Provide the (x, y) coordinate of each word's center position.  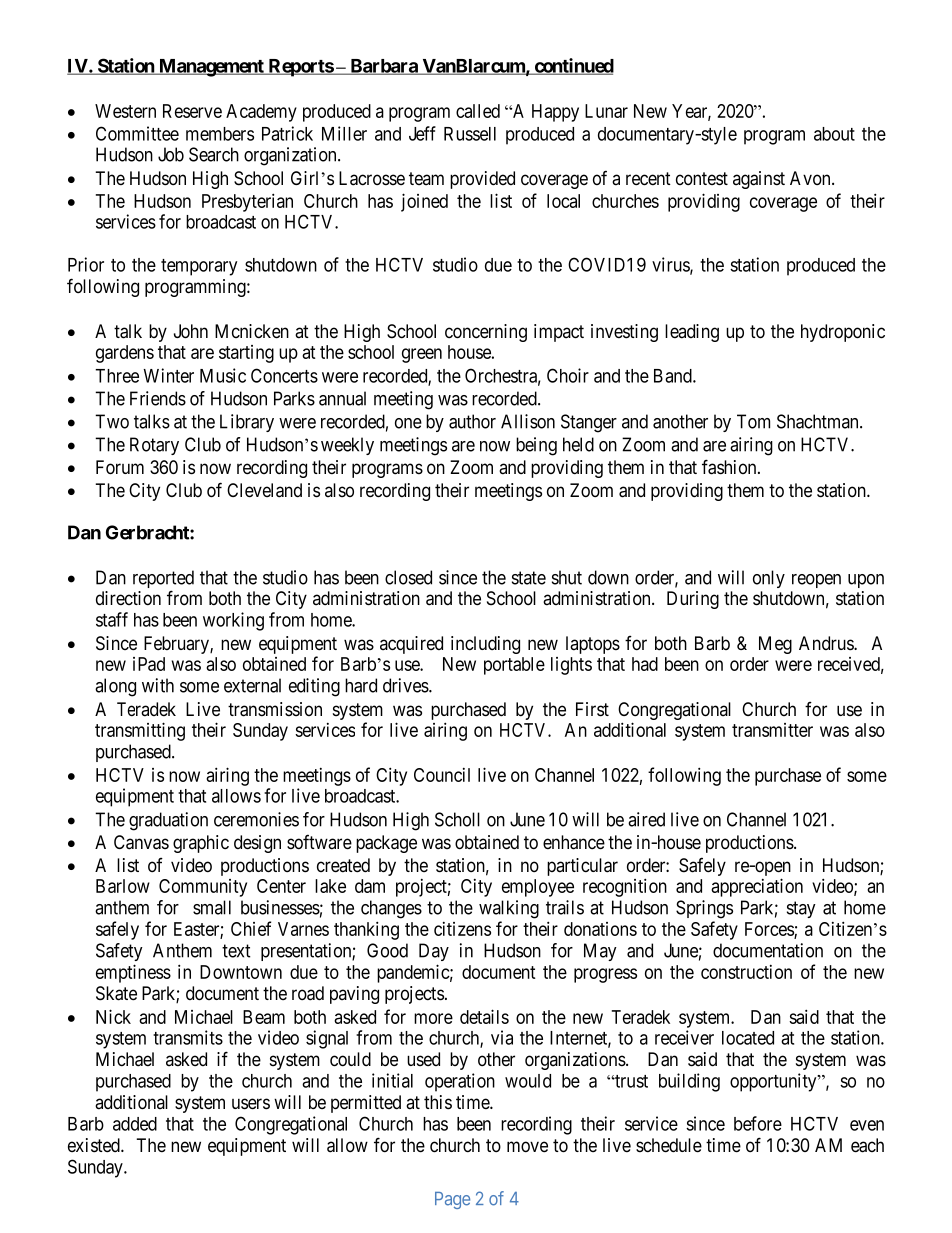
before (758, 1123)
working (233, 621)
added (135, 1124)
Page (452, 1200)
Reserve (192, 111)
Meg (775, 645)
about (834, 134)
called (478, 111)
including (485, 645)
